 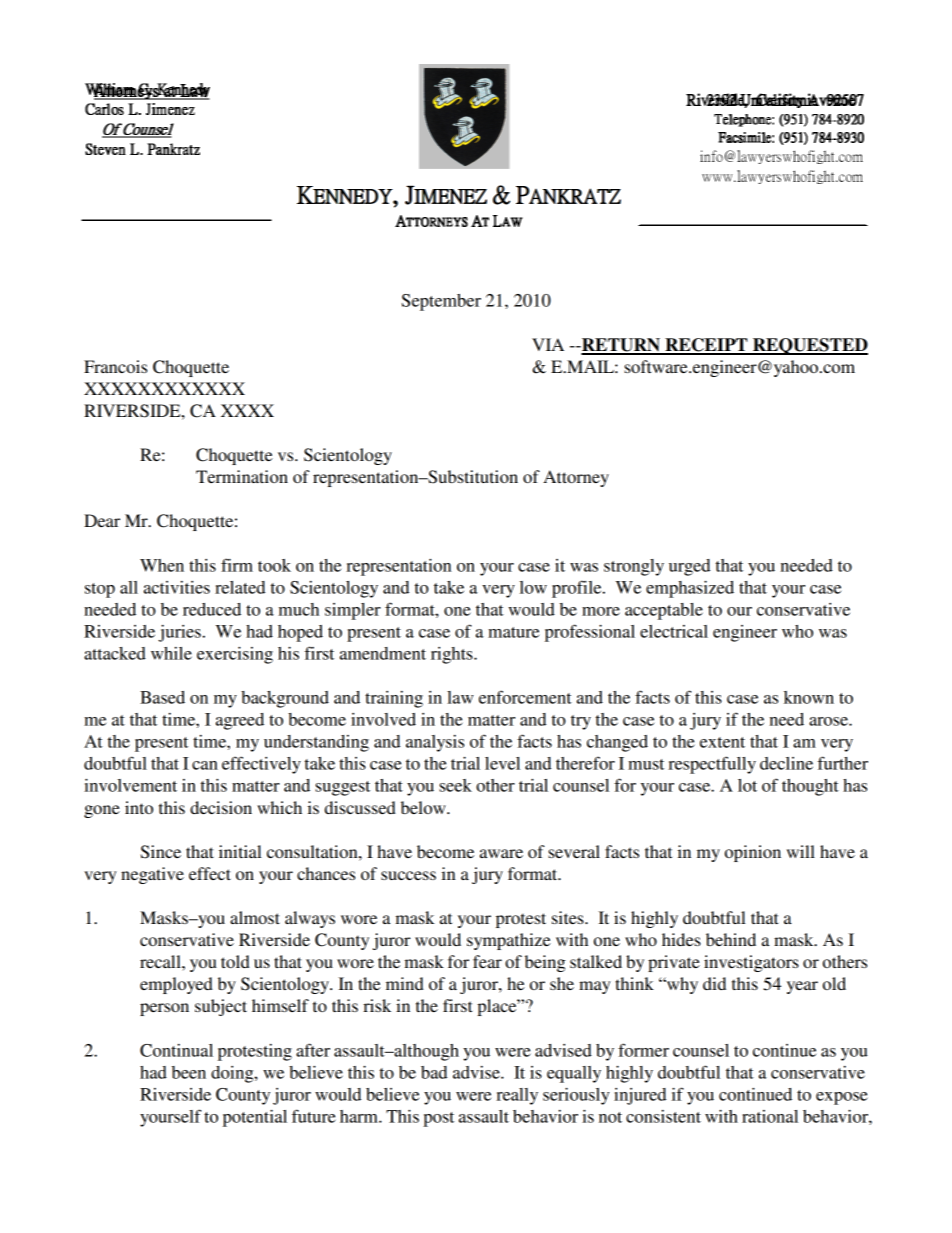 I want to click on negative, so click(x=152, y=875).
